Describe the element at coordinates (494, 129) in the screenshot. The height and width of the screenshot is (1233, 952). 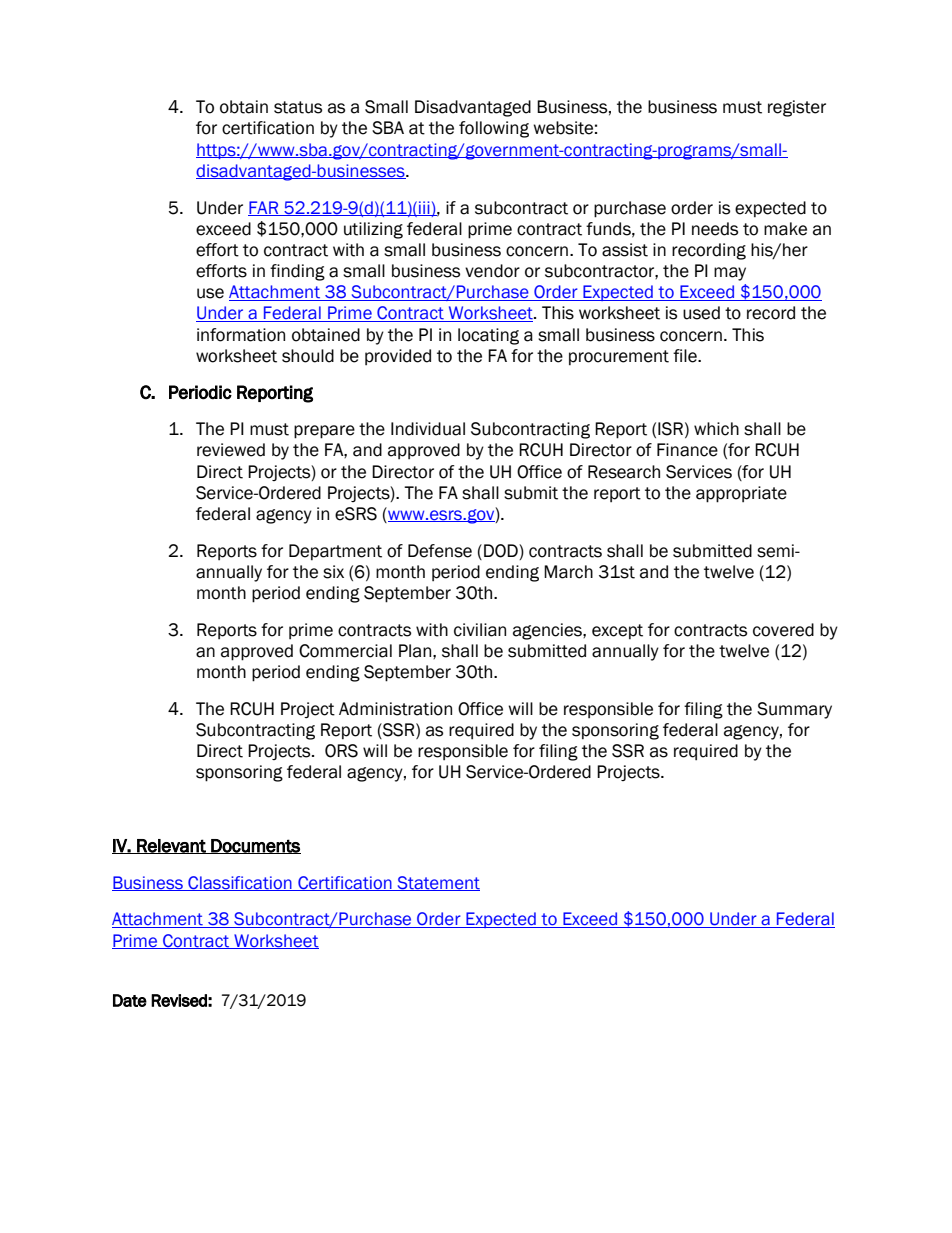
I see `following` at that location.
